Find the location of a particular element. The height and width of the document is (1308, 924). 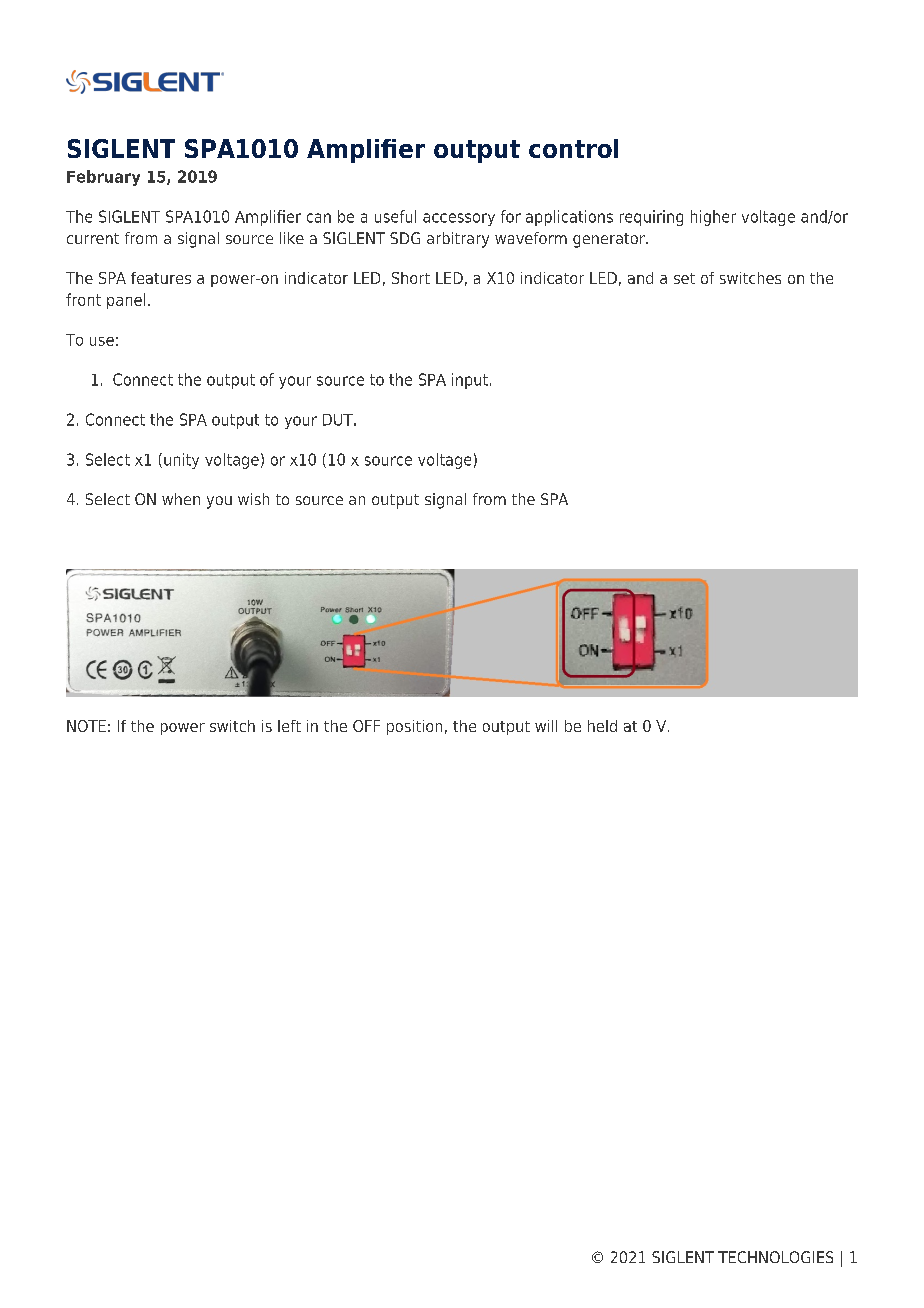

TECHNOLOGIES is located at coordinates (775, 1257).
